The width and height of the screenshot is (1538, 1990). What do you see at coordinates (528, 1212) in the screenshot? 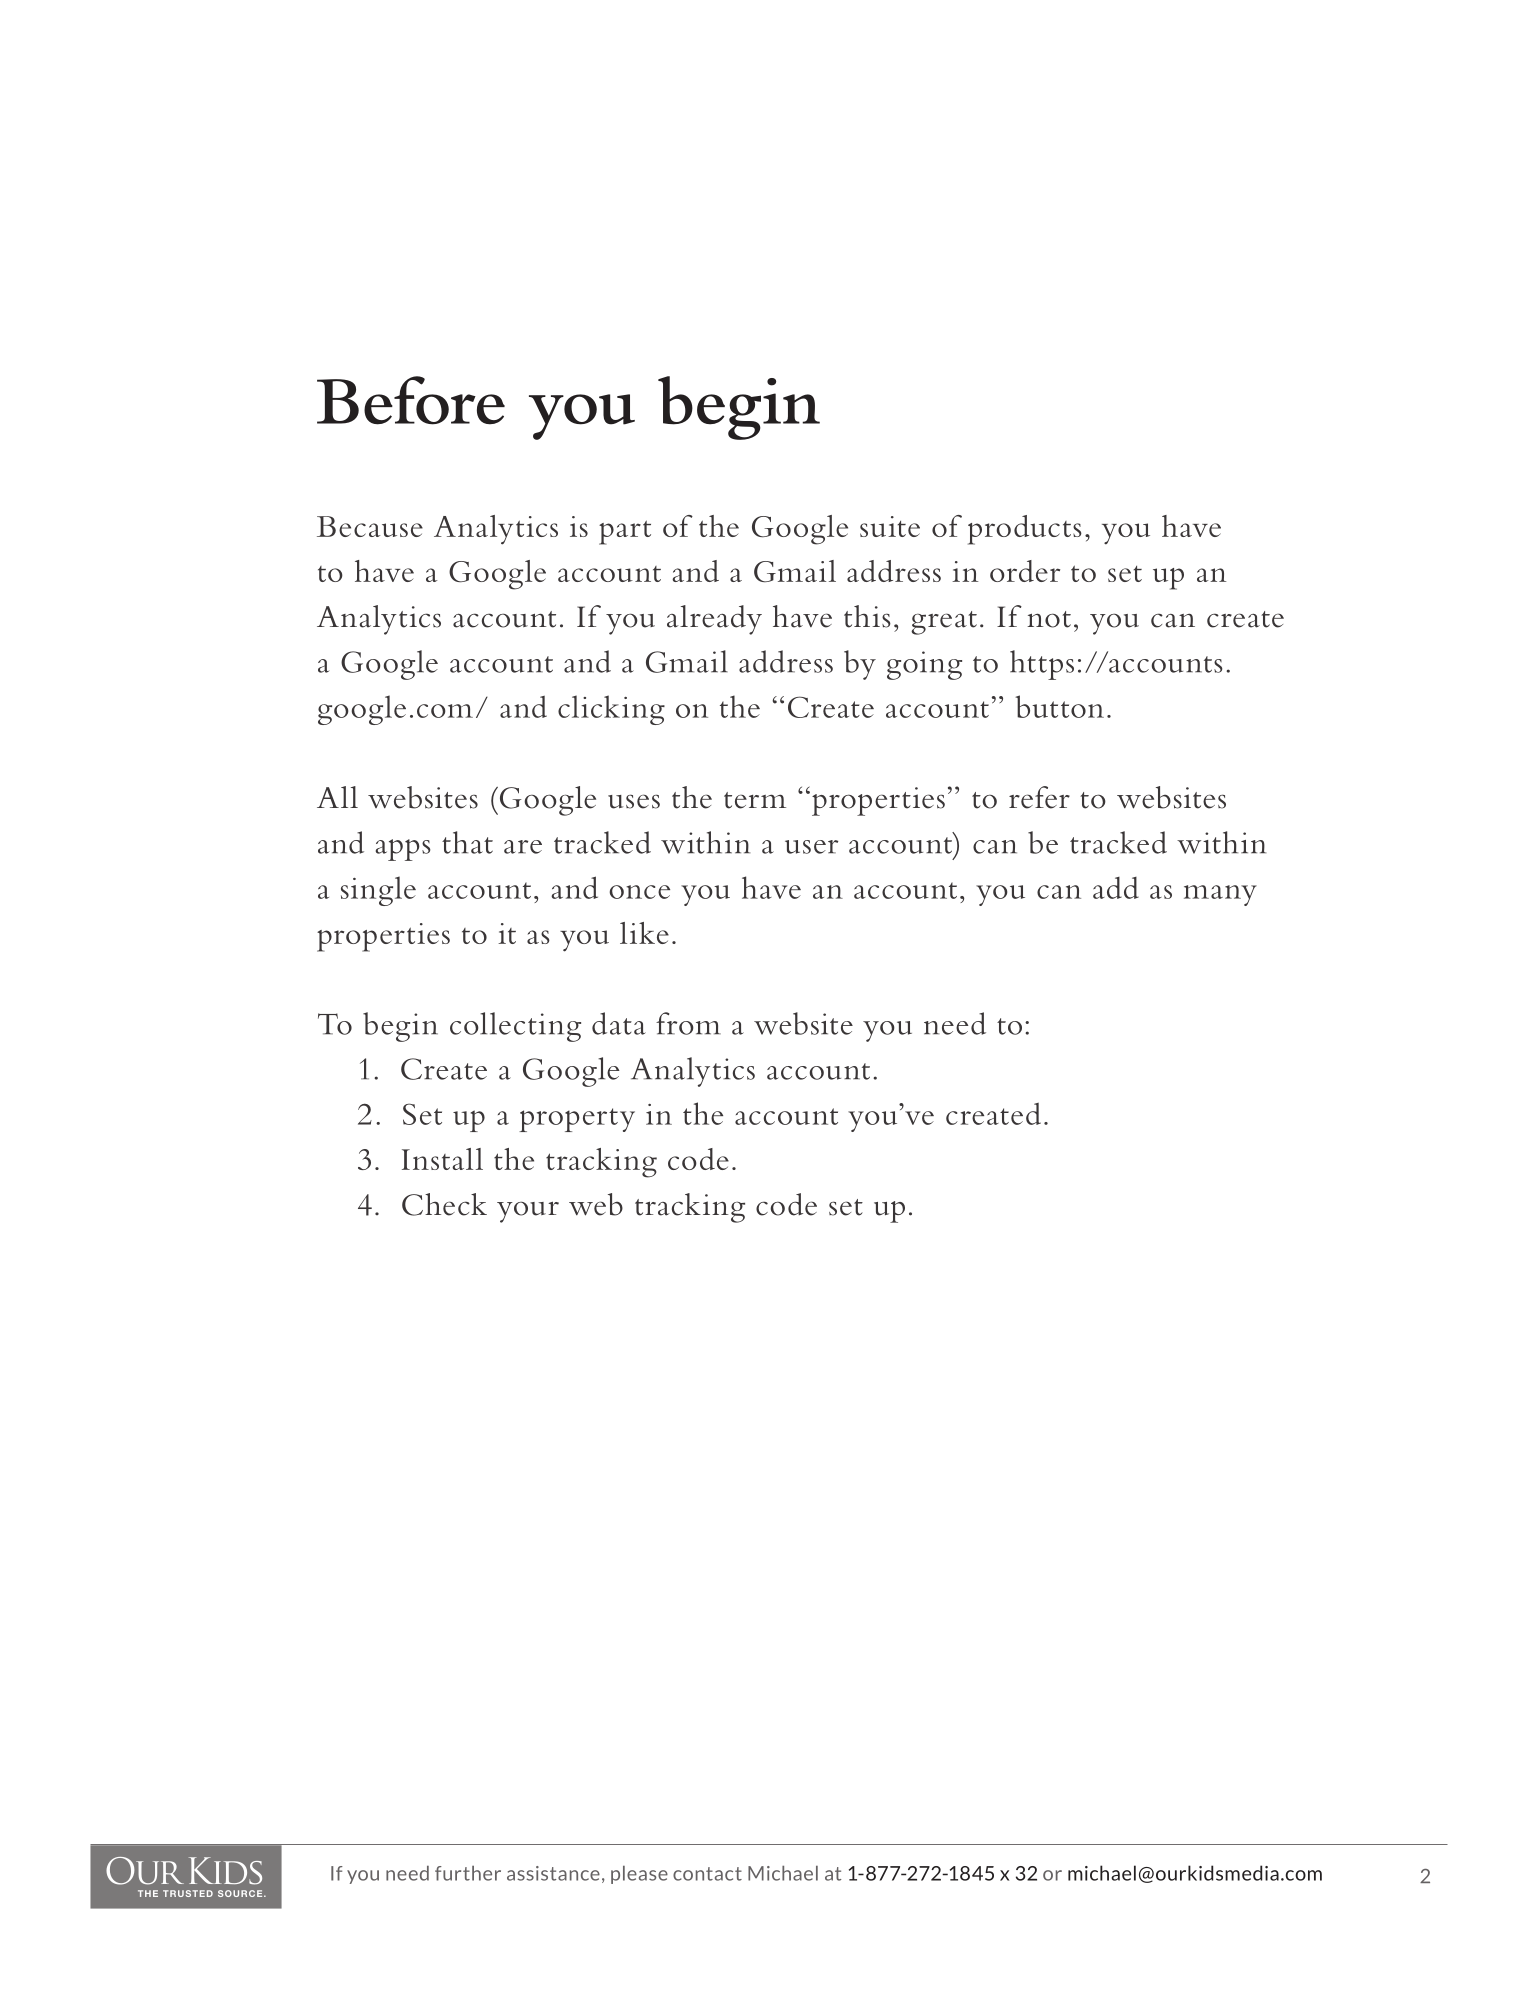
I see `your` at bounding box center [528, 1212].
